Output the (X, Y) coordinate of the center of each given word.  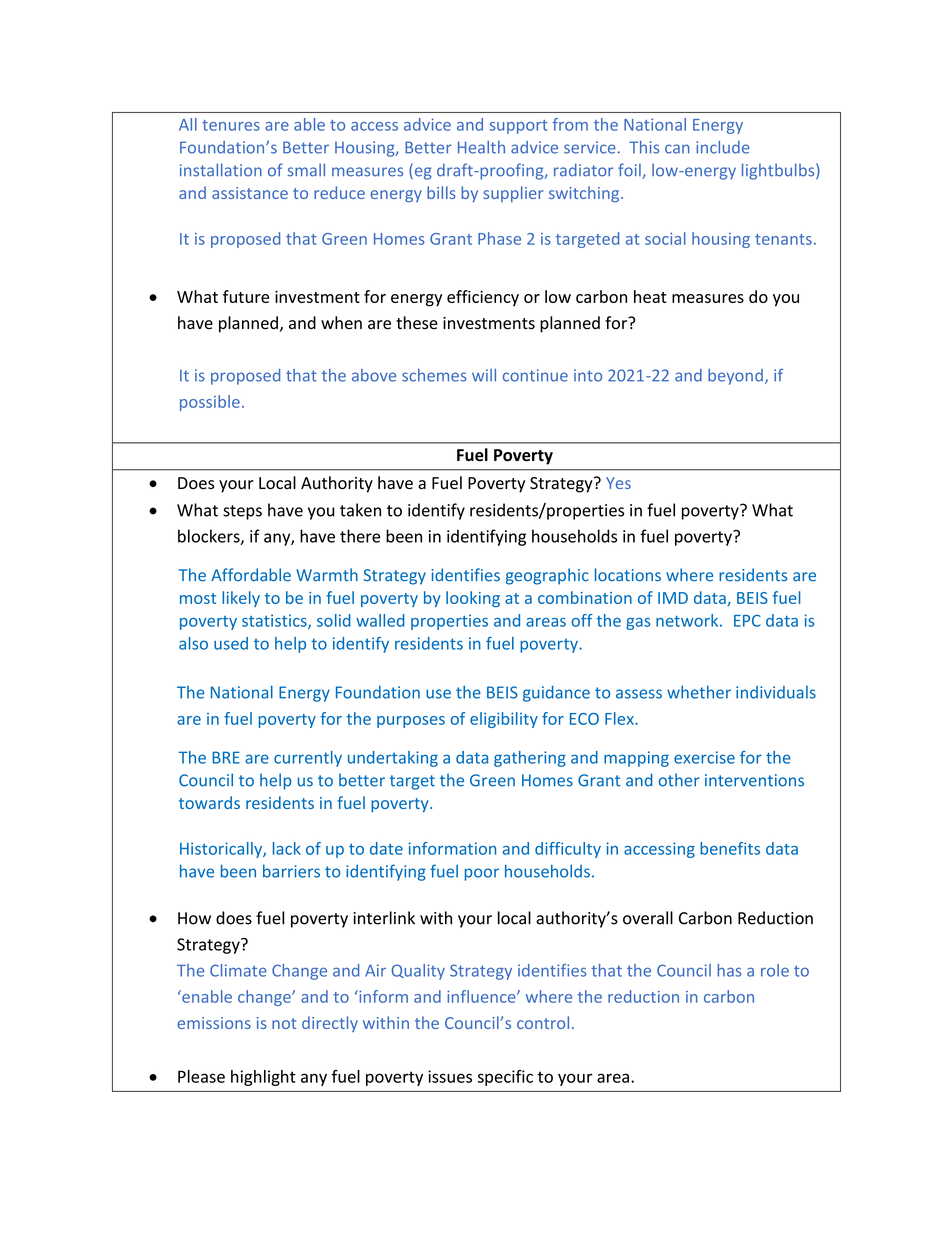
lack (287, 848)
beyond (735, 377)
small (306, 170)
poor (482, 874)
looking (473, 599)
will (484, 375)
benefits (730, 848)
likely (241, 599)
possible (210, 403)
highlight (263, 1078)
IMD (673, 598)
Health (481, 147)
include (723, 147)
